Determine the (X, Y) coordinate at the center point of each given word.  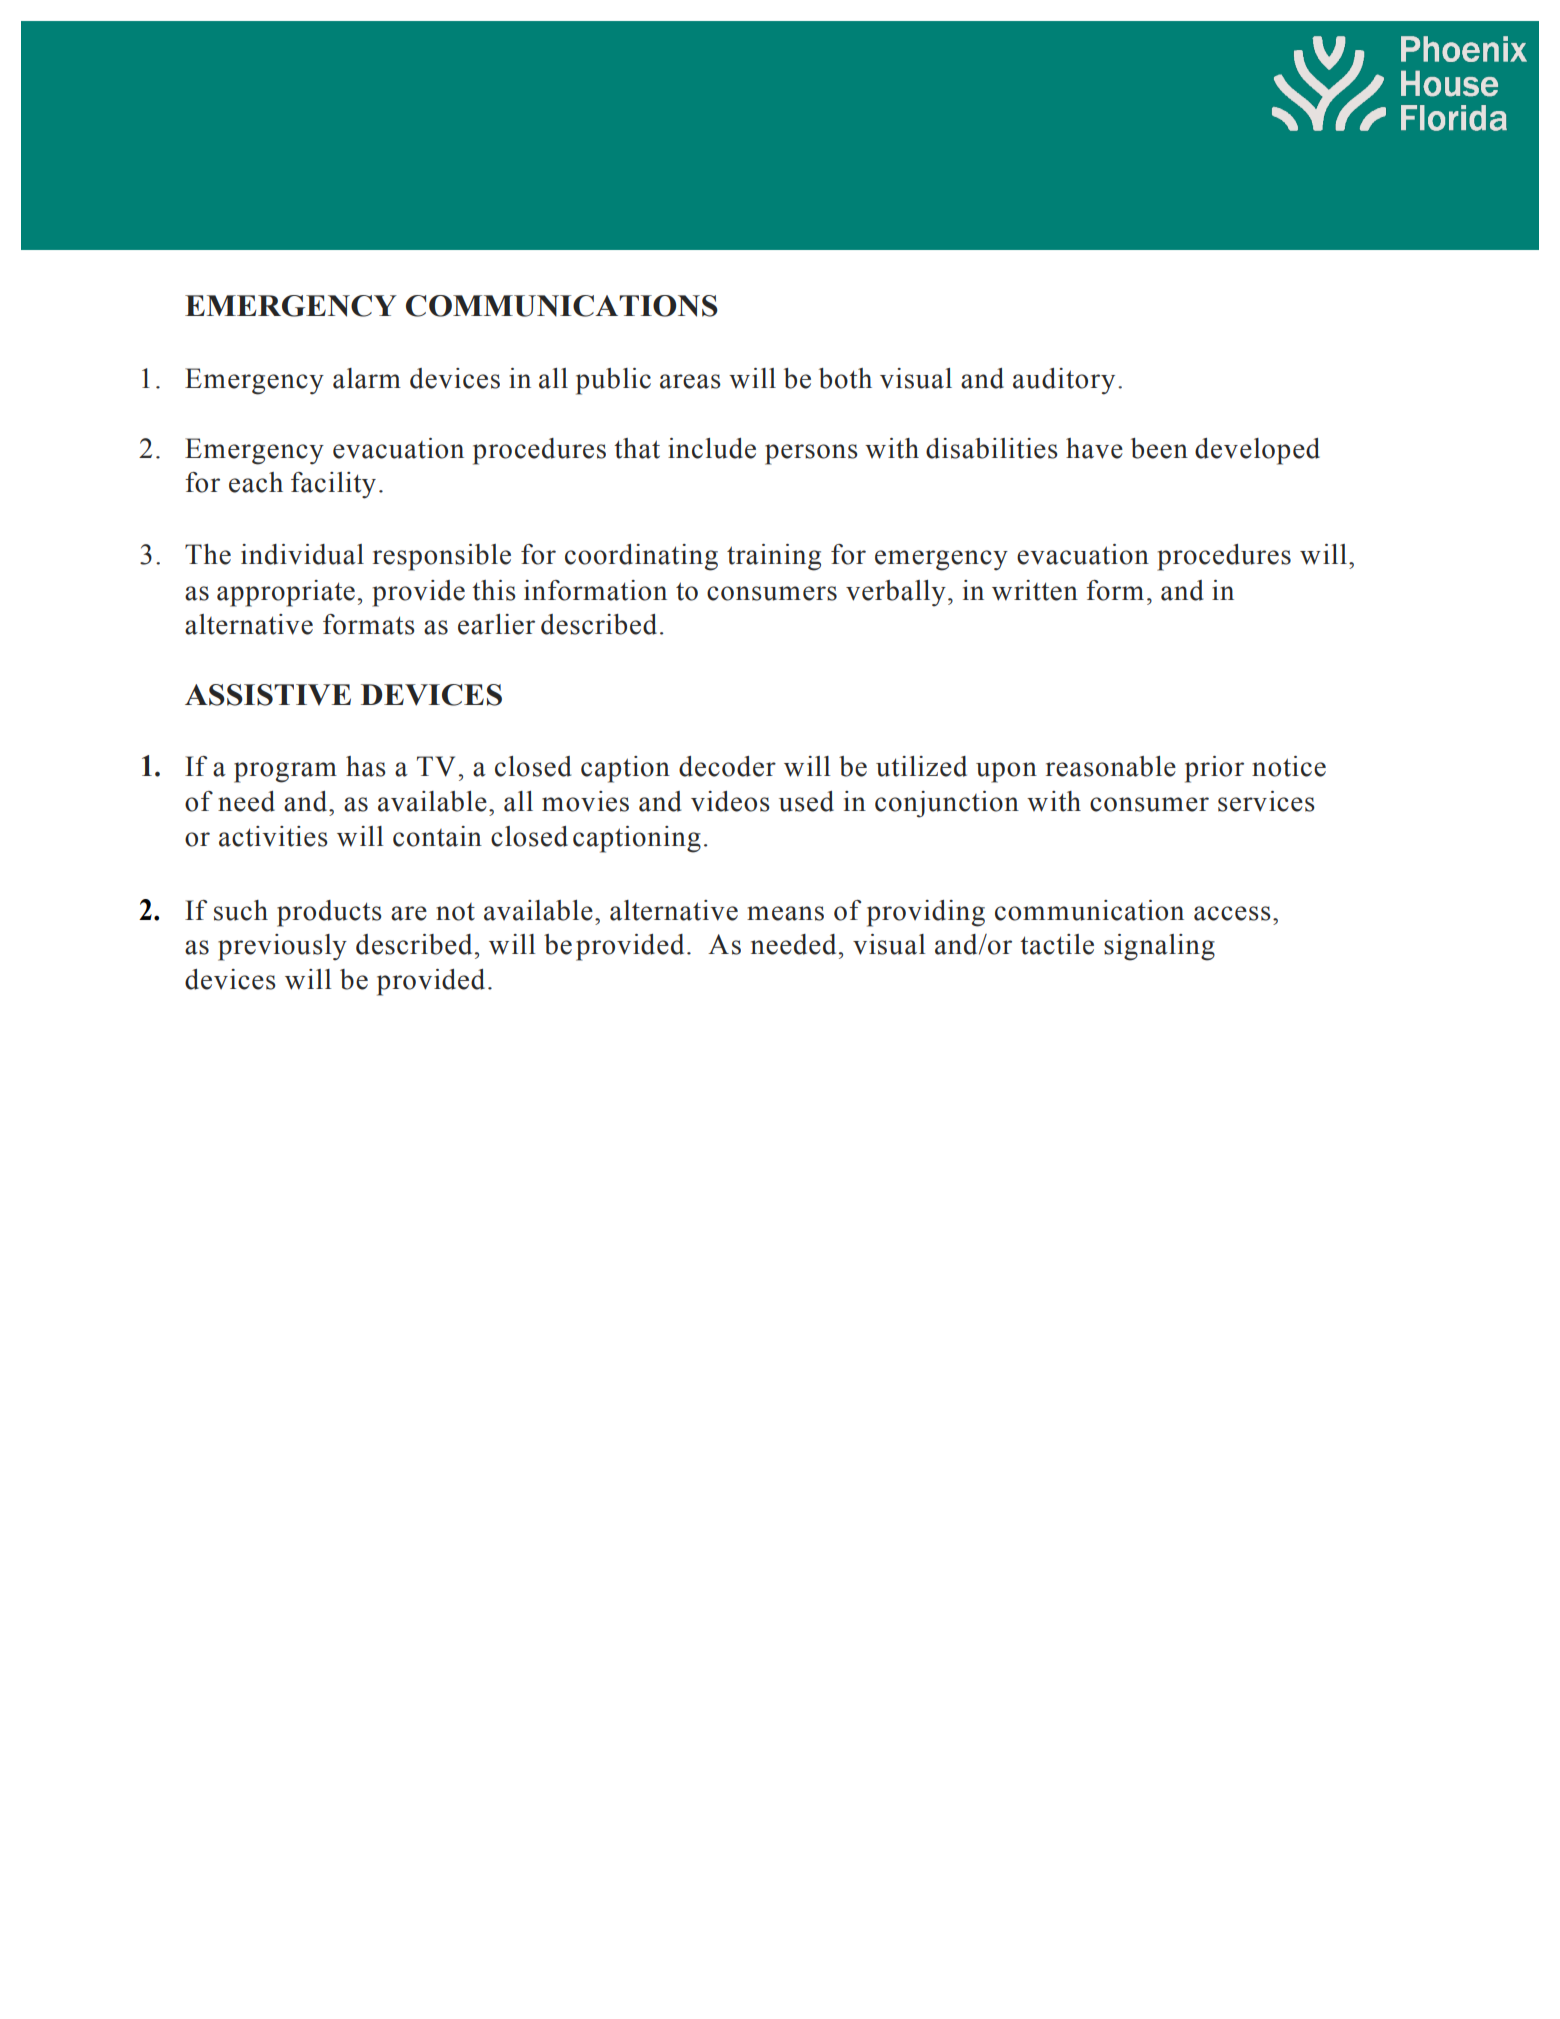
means (785, 913)
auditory (1064, 381)
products (329, 913)
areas (690, 381)
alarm (367, 378)
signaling (1159, 947)
